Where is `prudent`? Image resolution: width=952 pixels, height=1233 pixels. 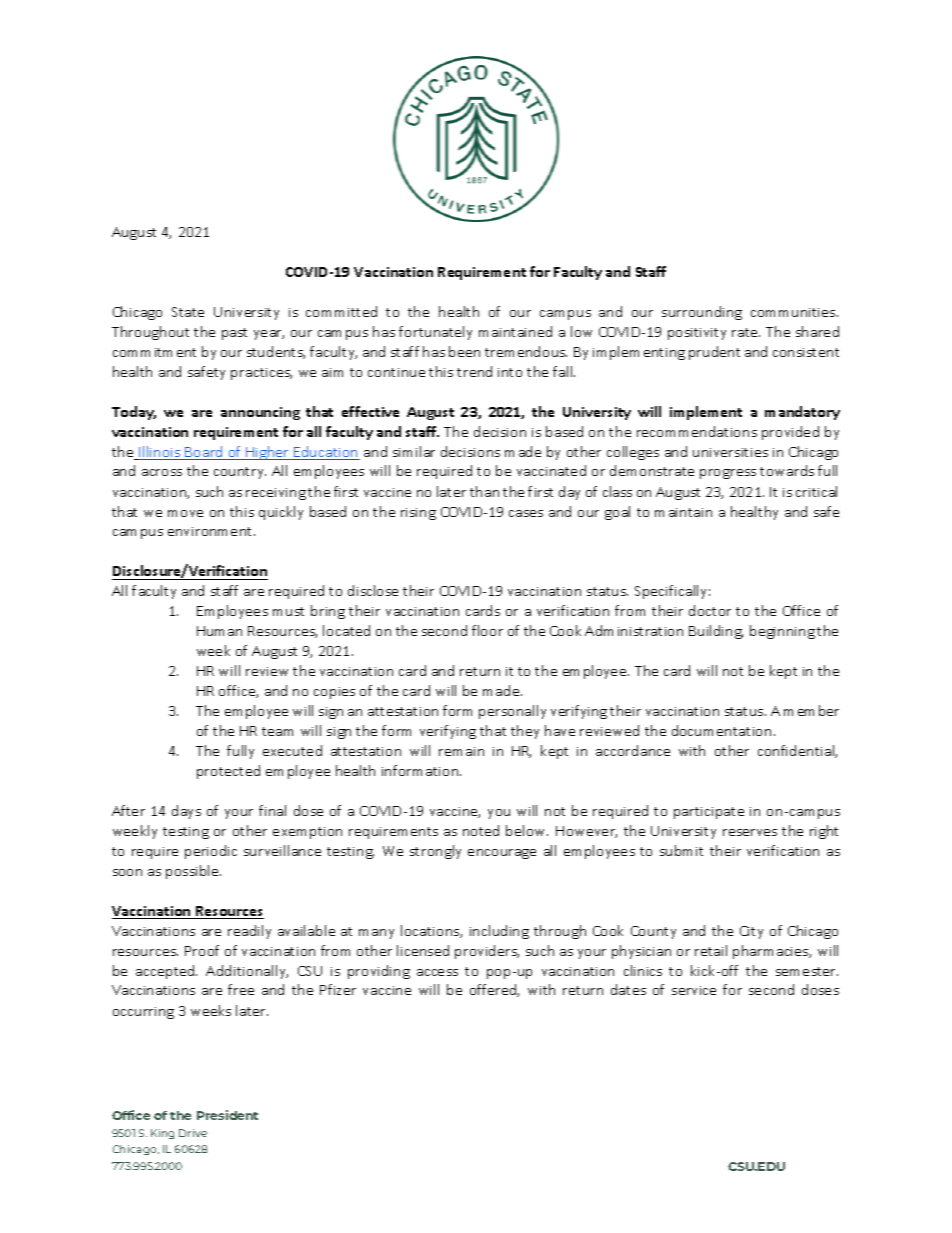
prudent is located at coordinates (714, 353).
